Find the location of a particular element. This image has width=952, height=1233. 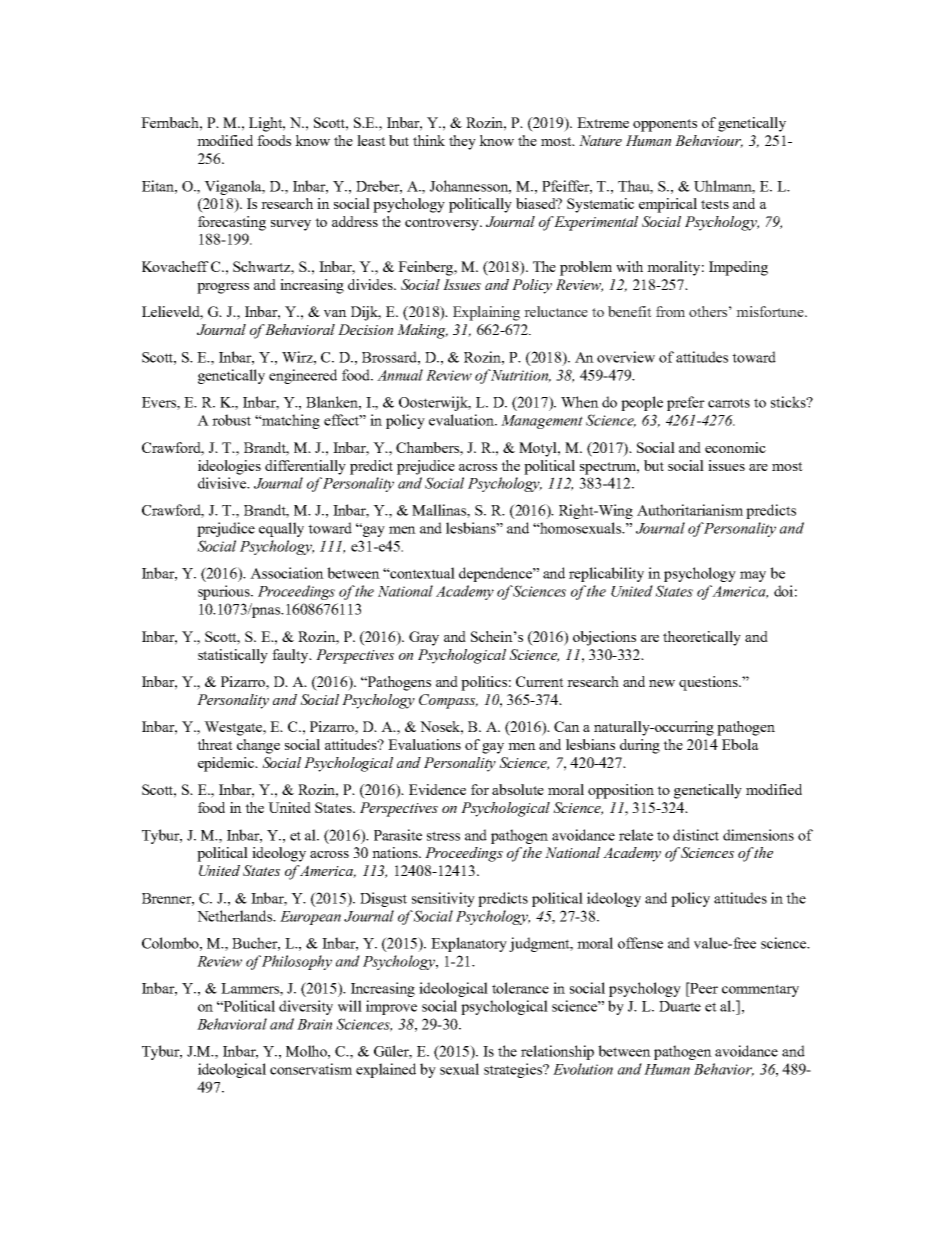

Behaviour is located at coordinates (709, 141).
